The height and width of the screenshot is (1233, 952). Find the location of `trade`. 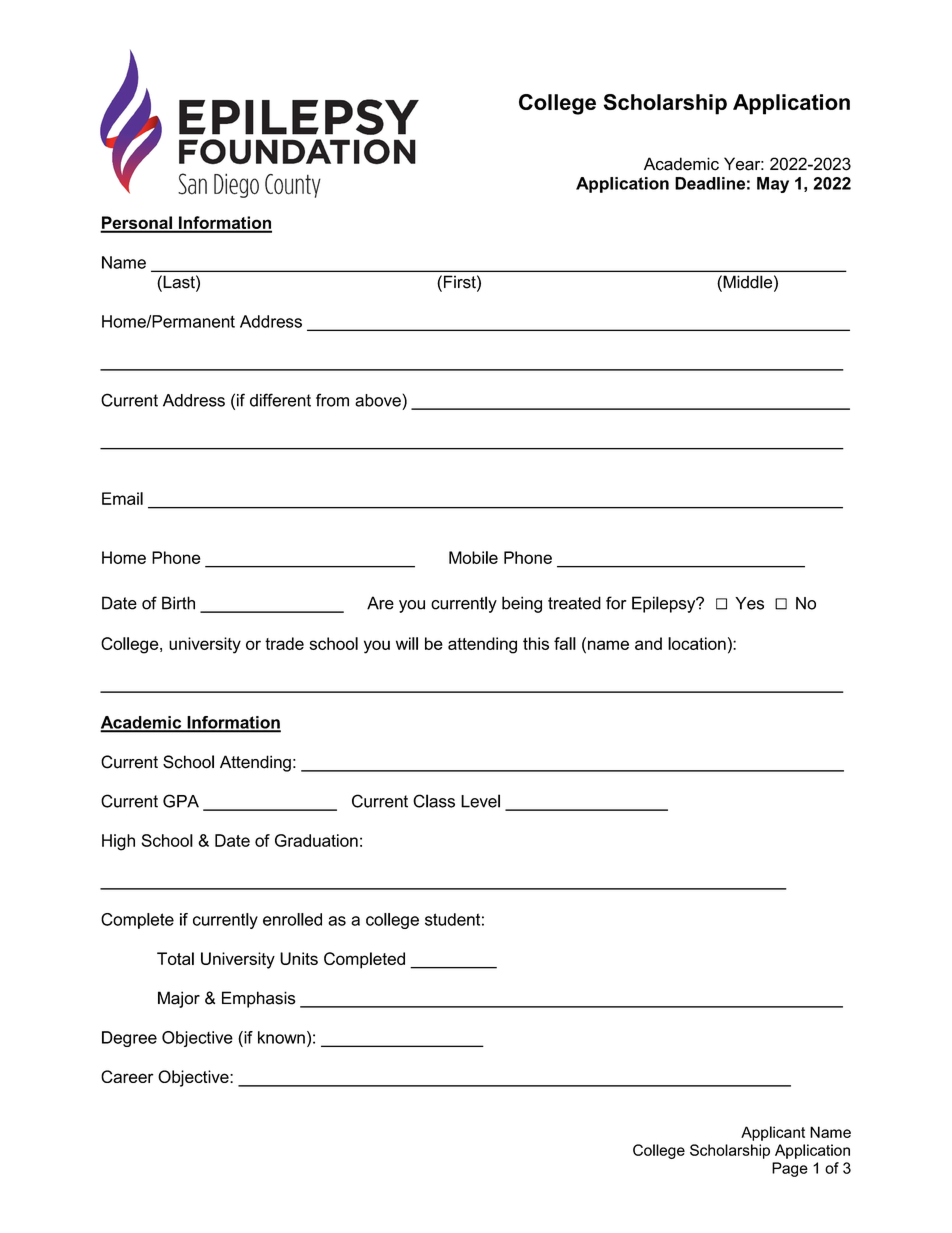

trade is located at coordinates (284, 643).
